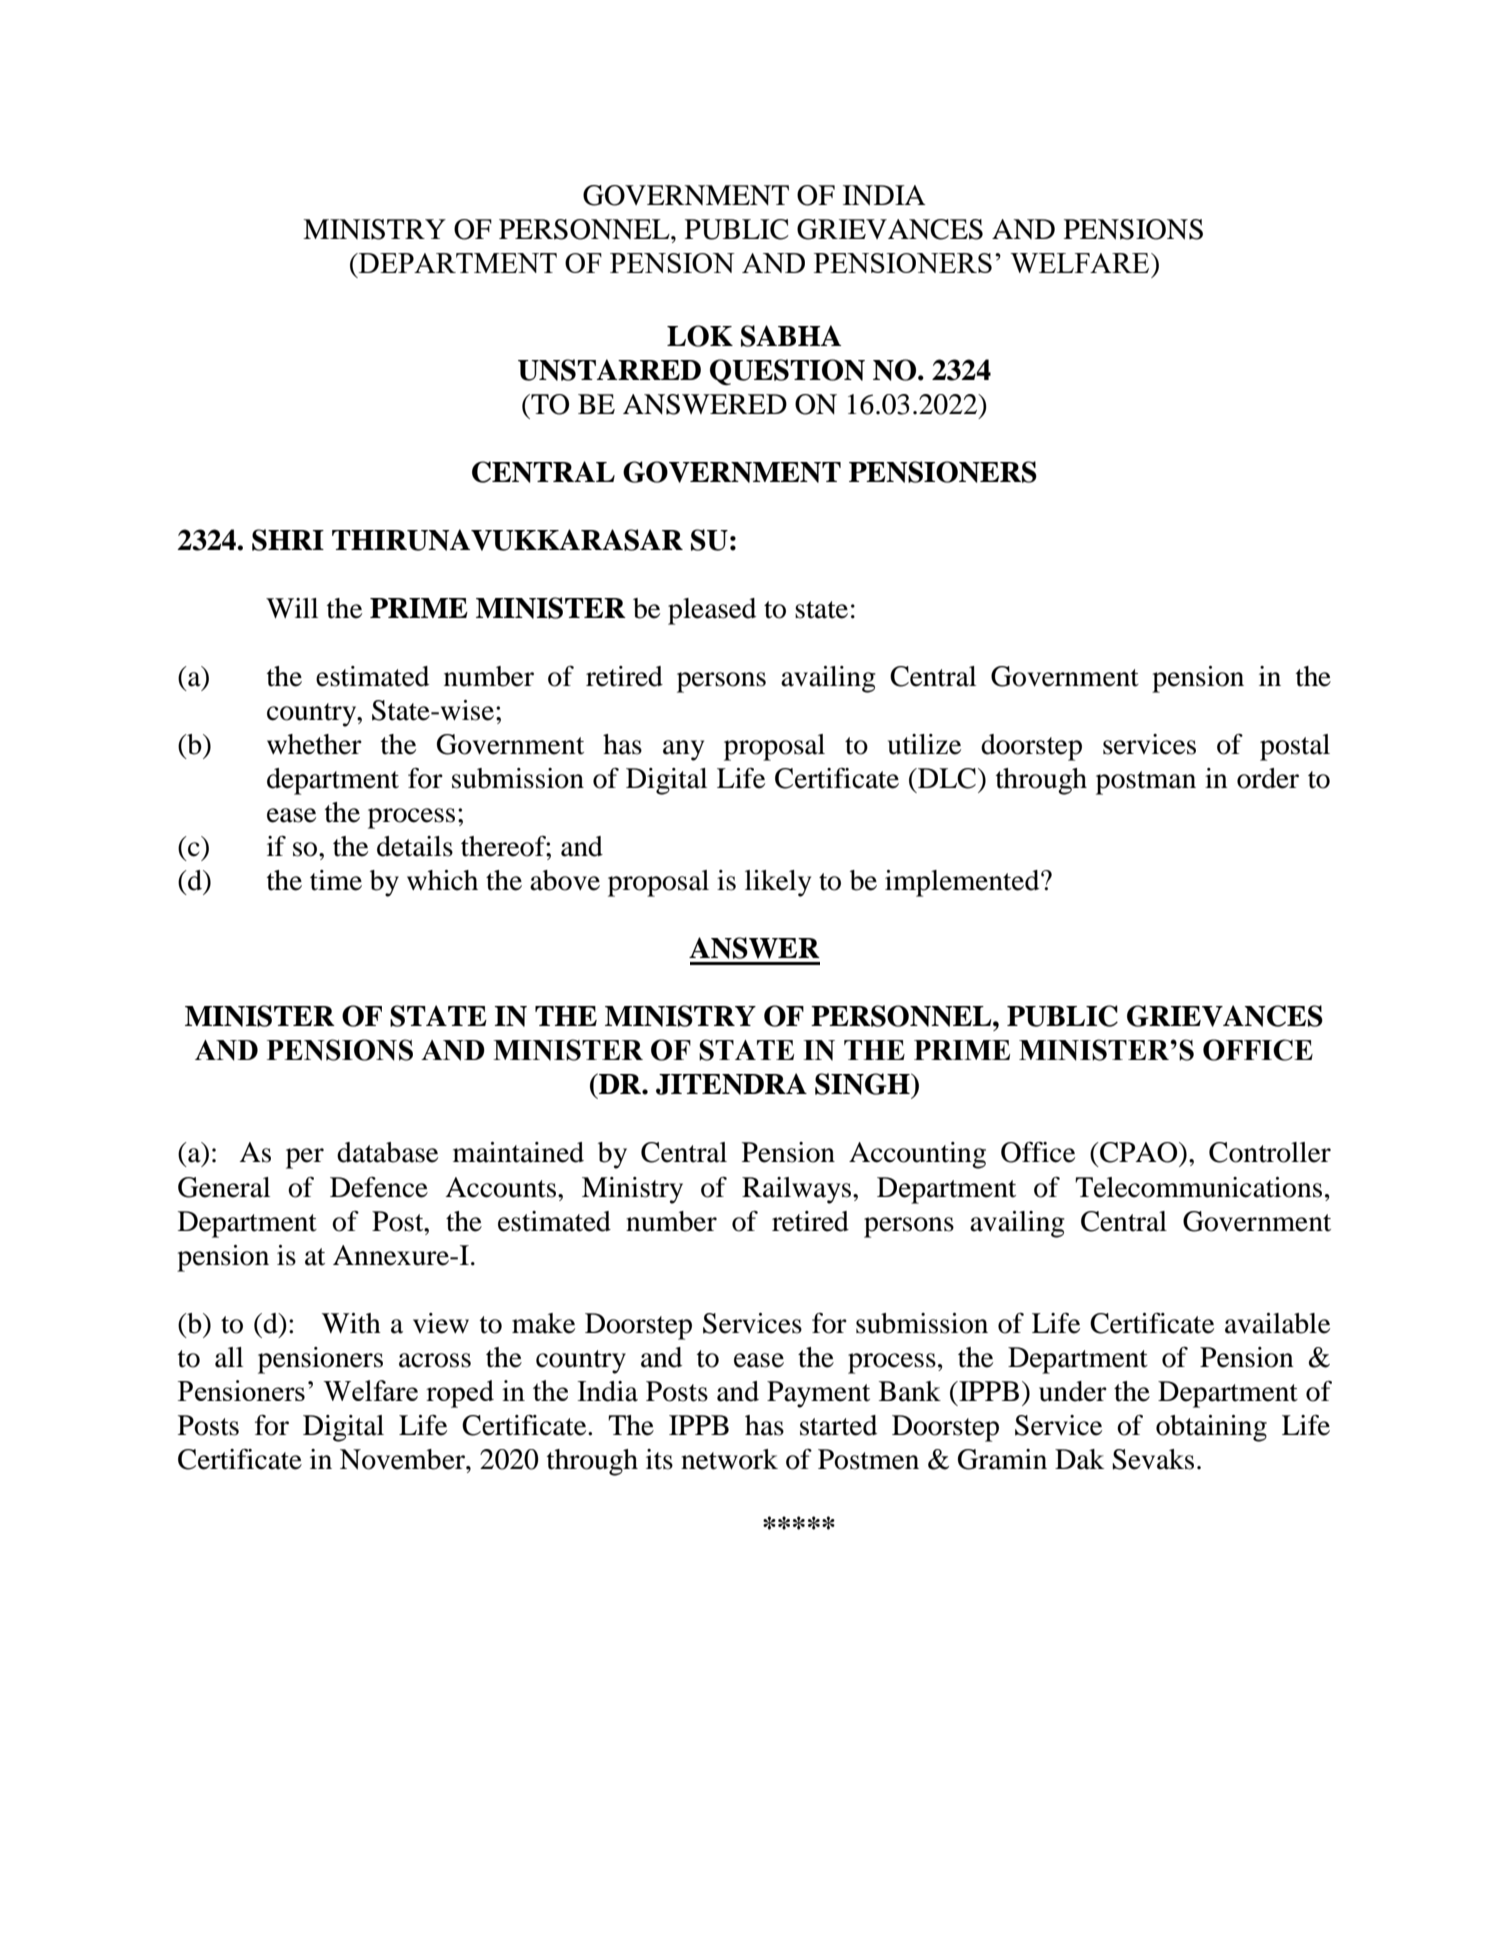  I want to click on JITENDRA, so click(731, 1084).
